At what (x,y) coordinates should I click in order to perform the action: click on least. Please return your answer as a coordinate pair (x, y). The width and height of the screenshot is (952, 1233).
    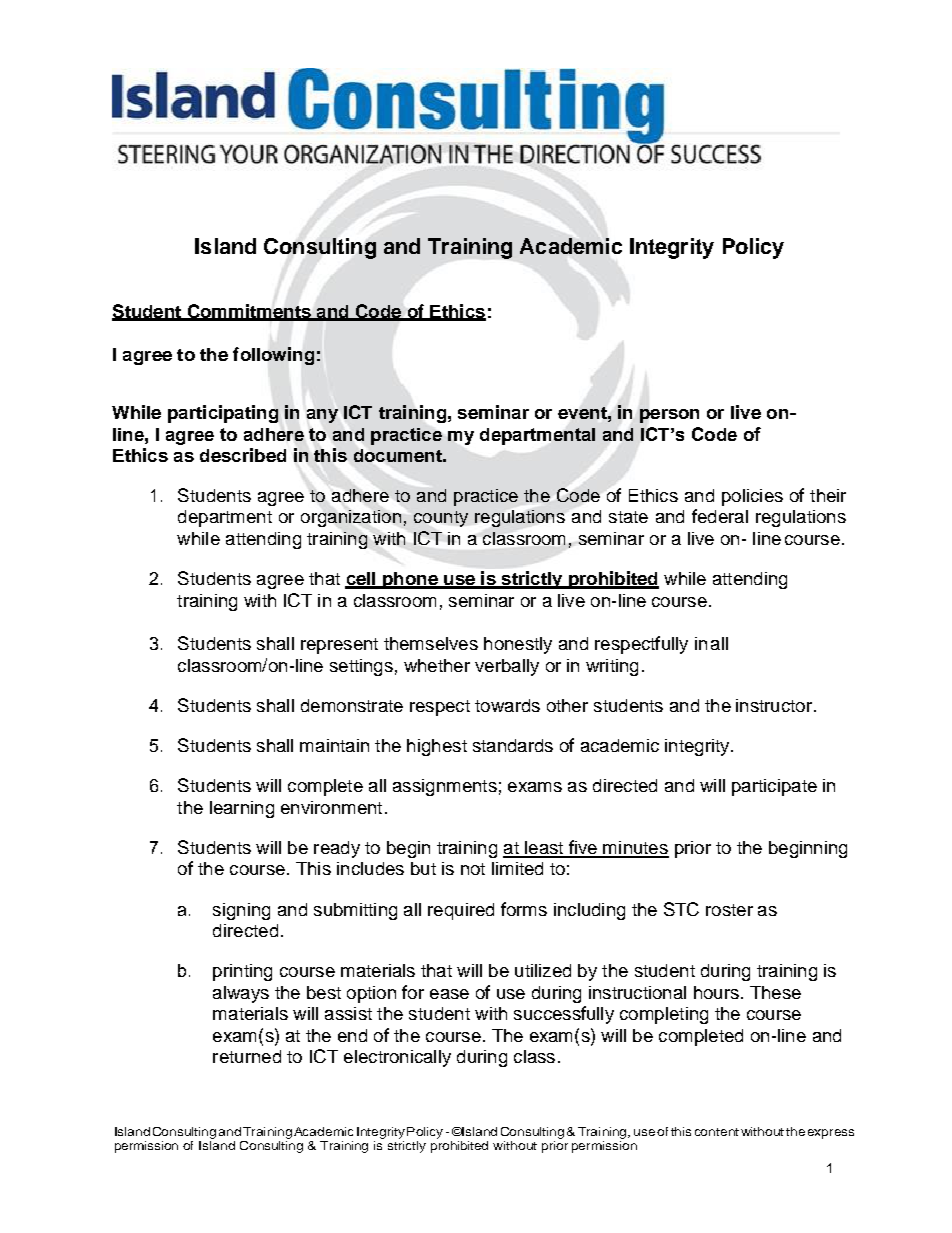
    Looking at the image, I should click on (544, 849).
